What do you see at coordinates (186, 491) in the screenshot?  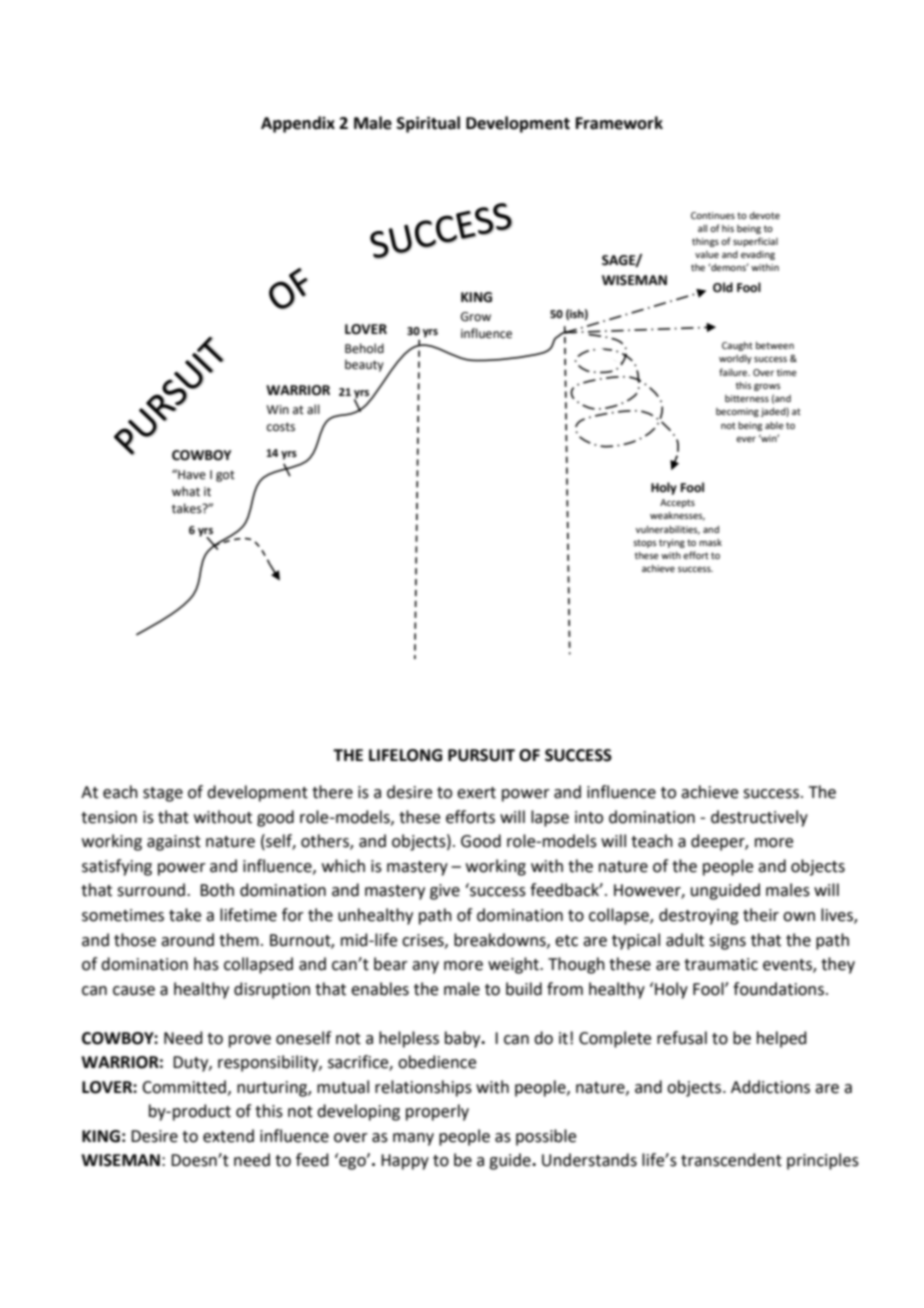 I see `what` at bounding box center [186, 491].
